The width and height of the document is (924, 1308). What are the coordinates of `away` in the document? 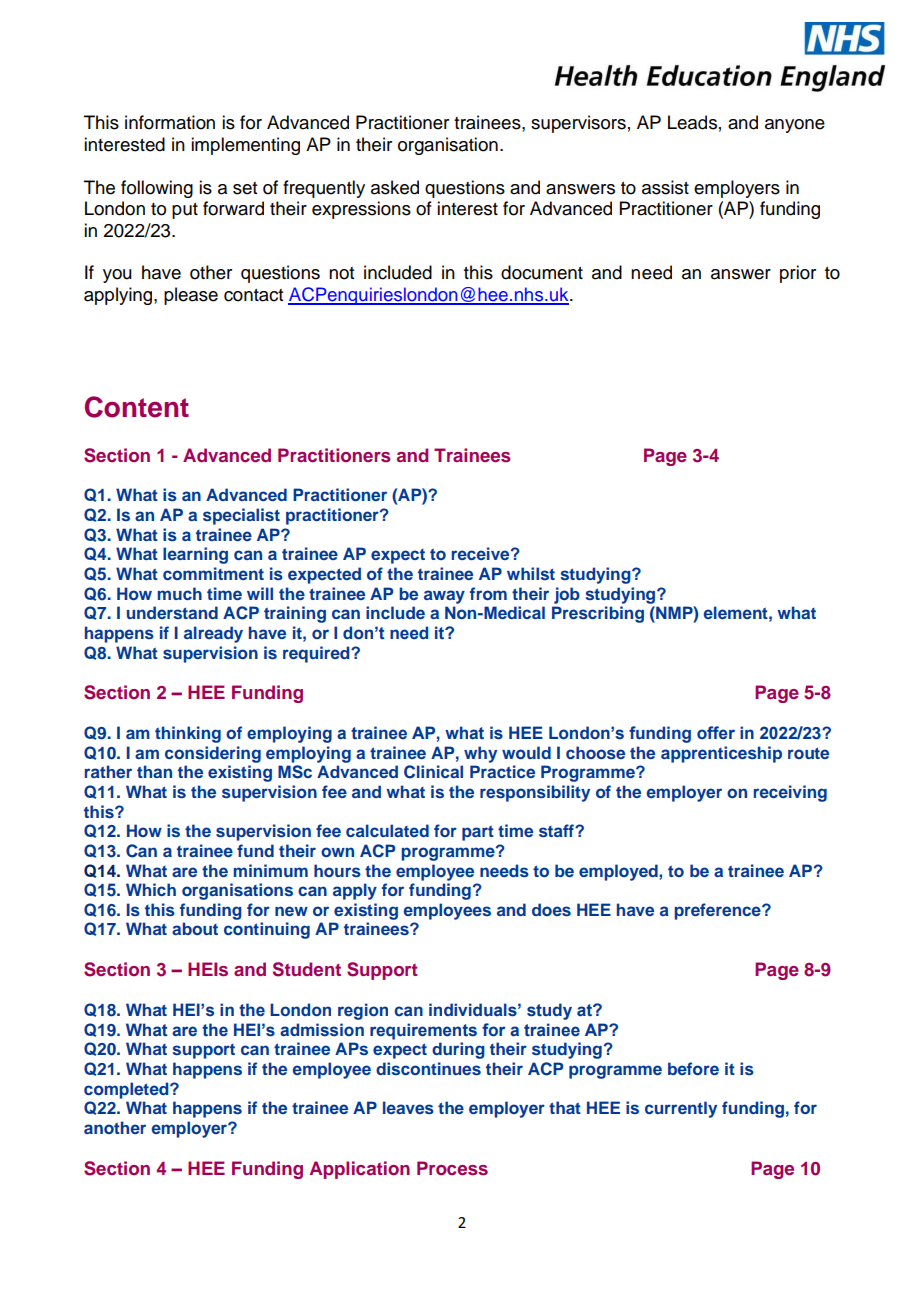 It's located at (444, 597).
